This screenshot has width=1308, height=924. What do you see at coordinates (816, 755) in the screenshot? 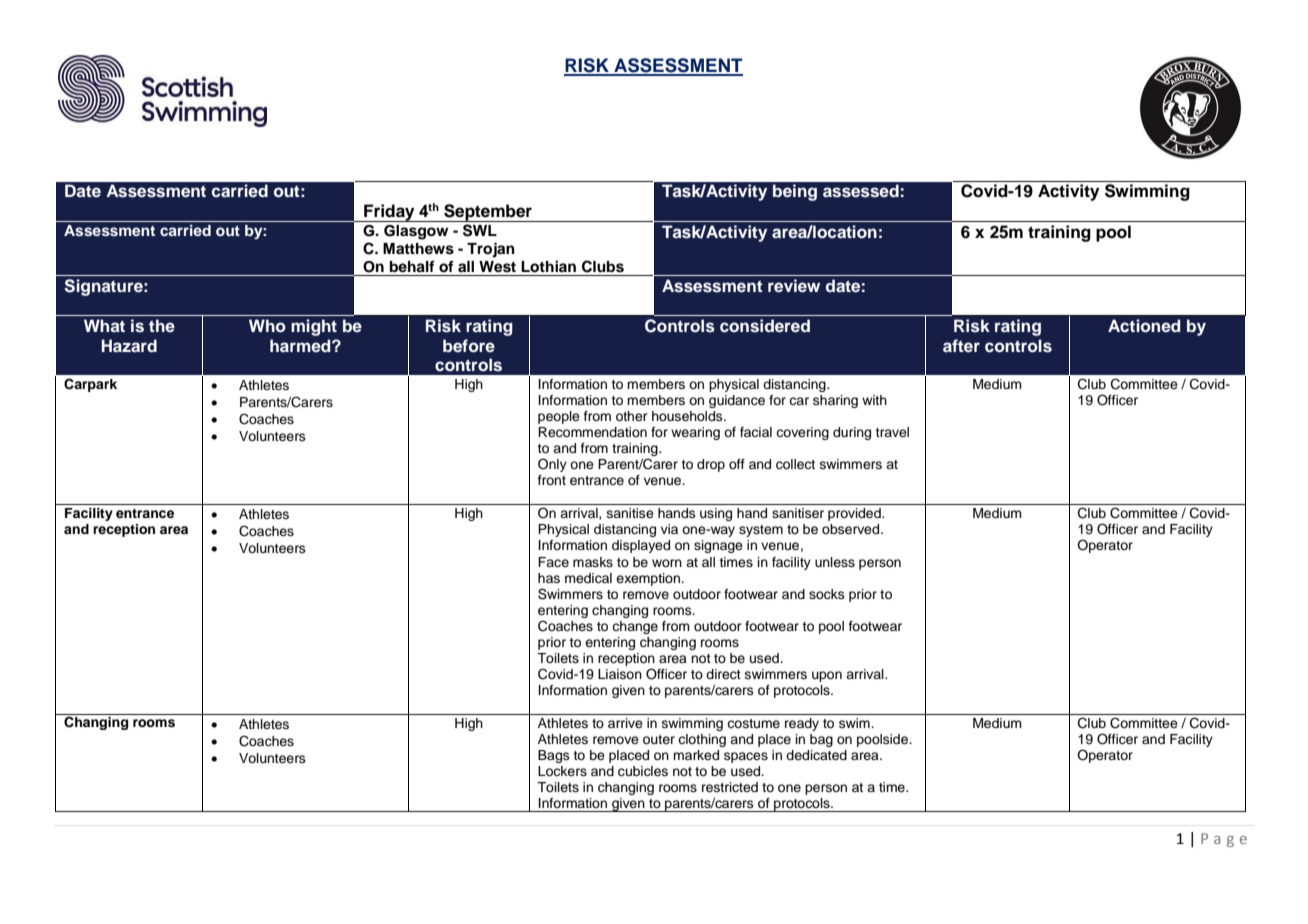
I see `dedicated` at bounding box center [816, 755].
